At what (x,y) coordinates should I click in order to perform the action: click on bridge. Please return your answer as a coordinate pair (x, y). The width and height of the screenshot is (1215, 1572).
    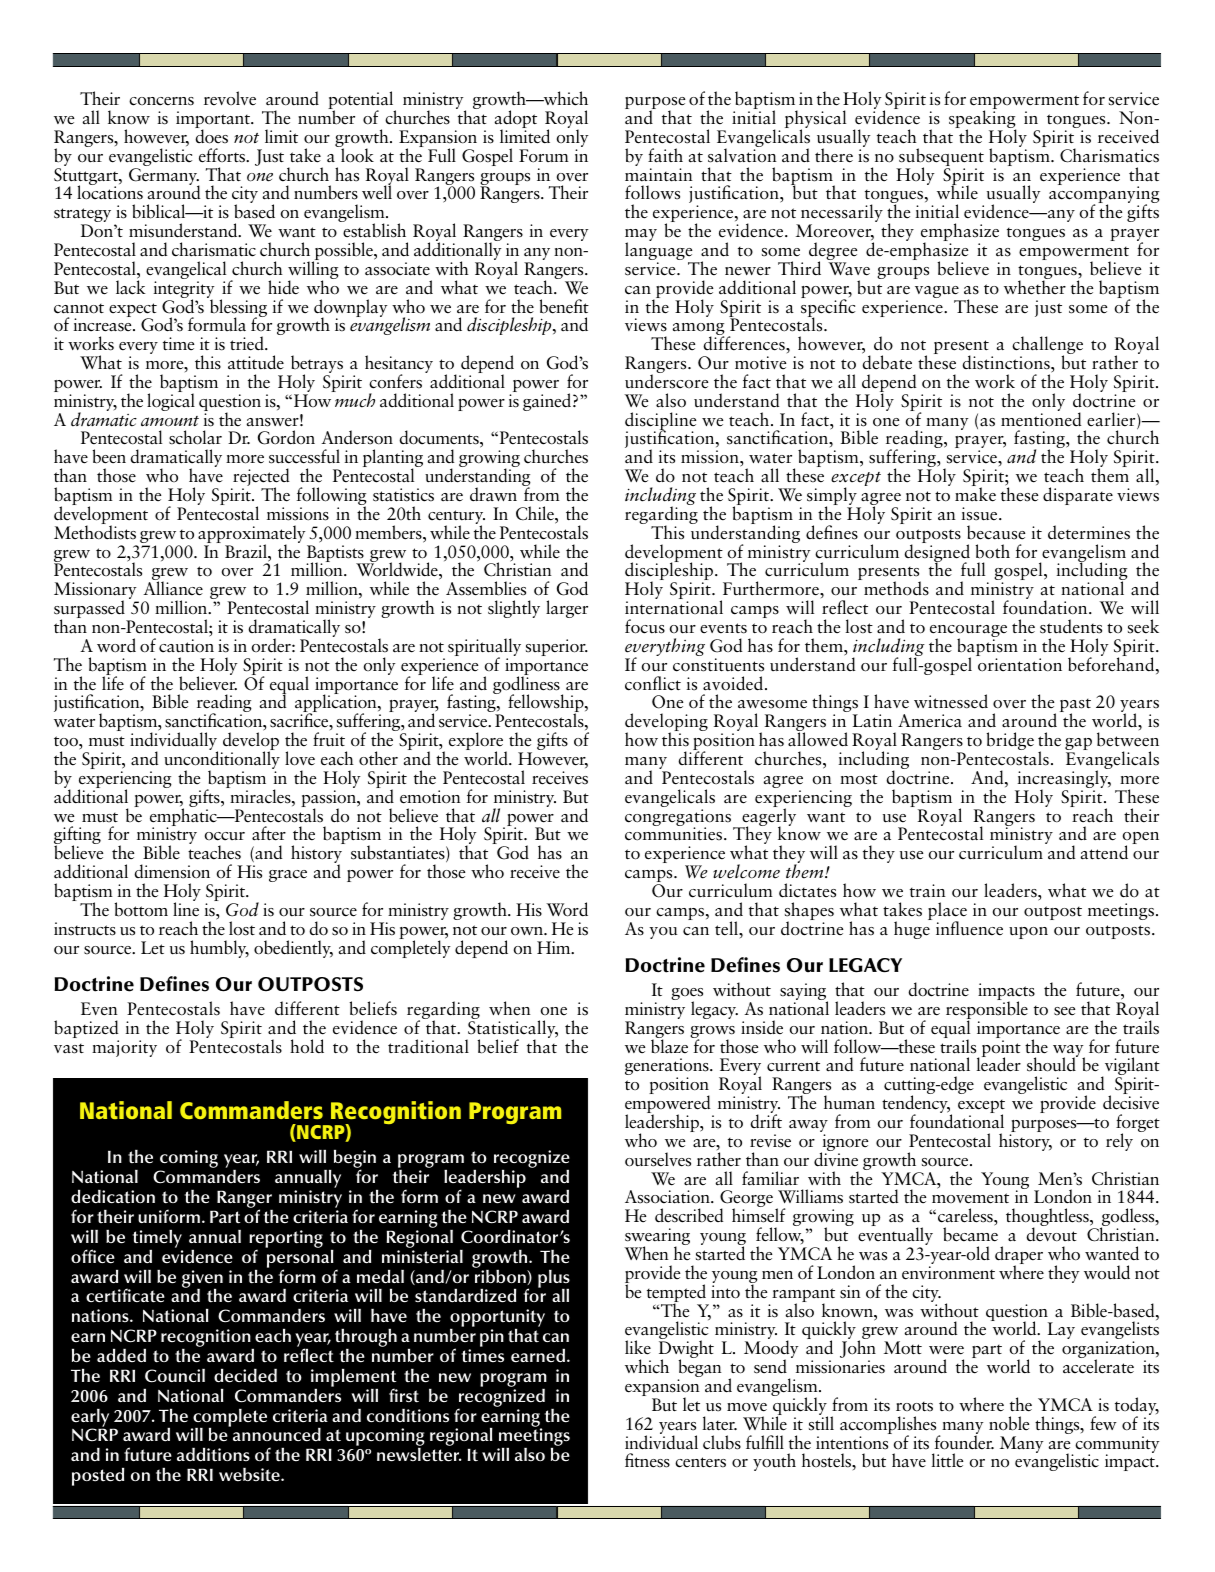
    Looking at the image, I should click on (1010, 741).
